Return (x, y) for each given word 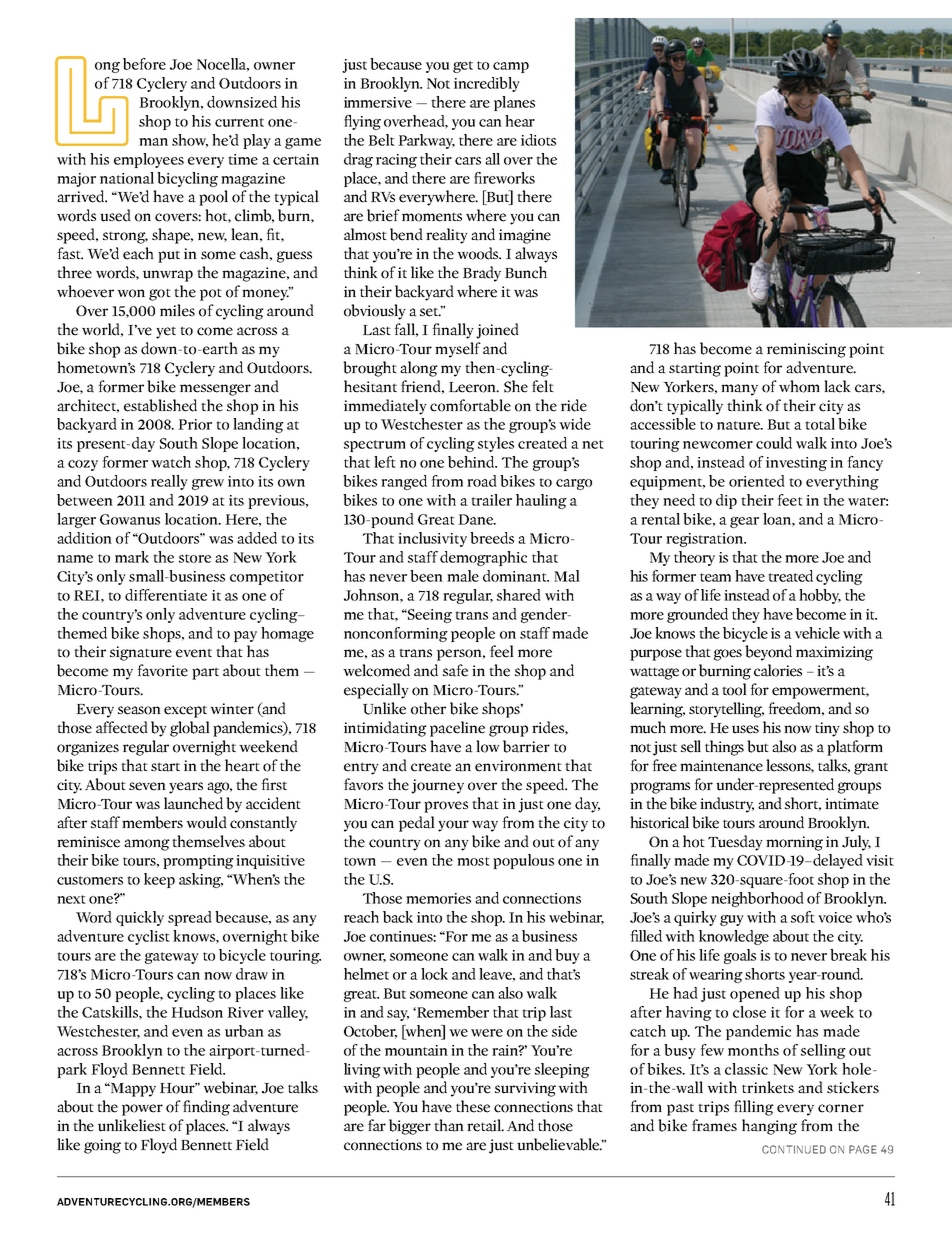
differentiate (166, 595)
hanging (769, 1127)
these (473, 1106)
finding (206, 1108)
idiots (538, 140)
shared (519, 595)
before (144, 64)
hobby (820, 596)
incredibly (487, 84)
